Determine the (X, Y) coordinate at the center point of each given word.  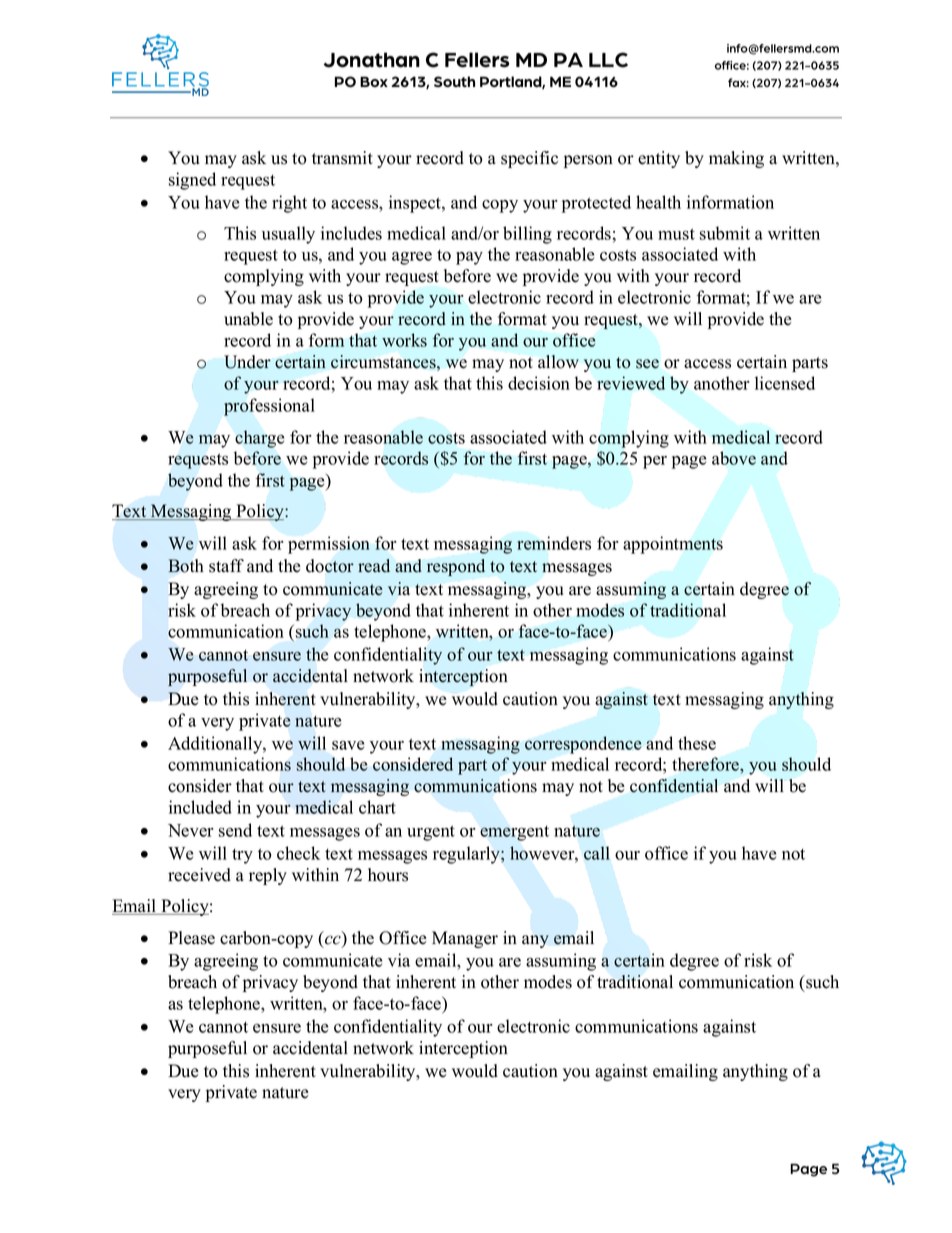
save (348, 745)
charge (259, 439)
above (734, 458)
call (597, 853)
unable (248, 319)
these (697, 743)
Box (374, 81)
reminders (554, 543)
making (736, 159)
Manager (465, 939)
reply (268, 876)
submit (725, 233)
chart (377, 807)
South (454, 81)
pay (469, 258)
